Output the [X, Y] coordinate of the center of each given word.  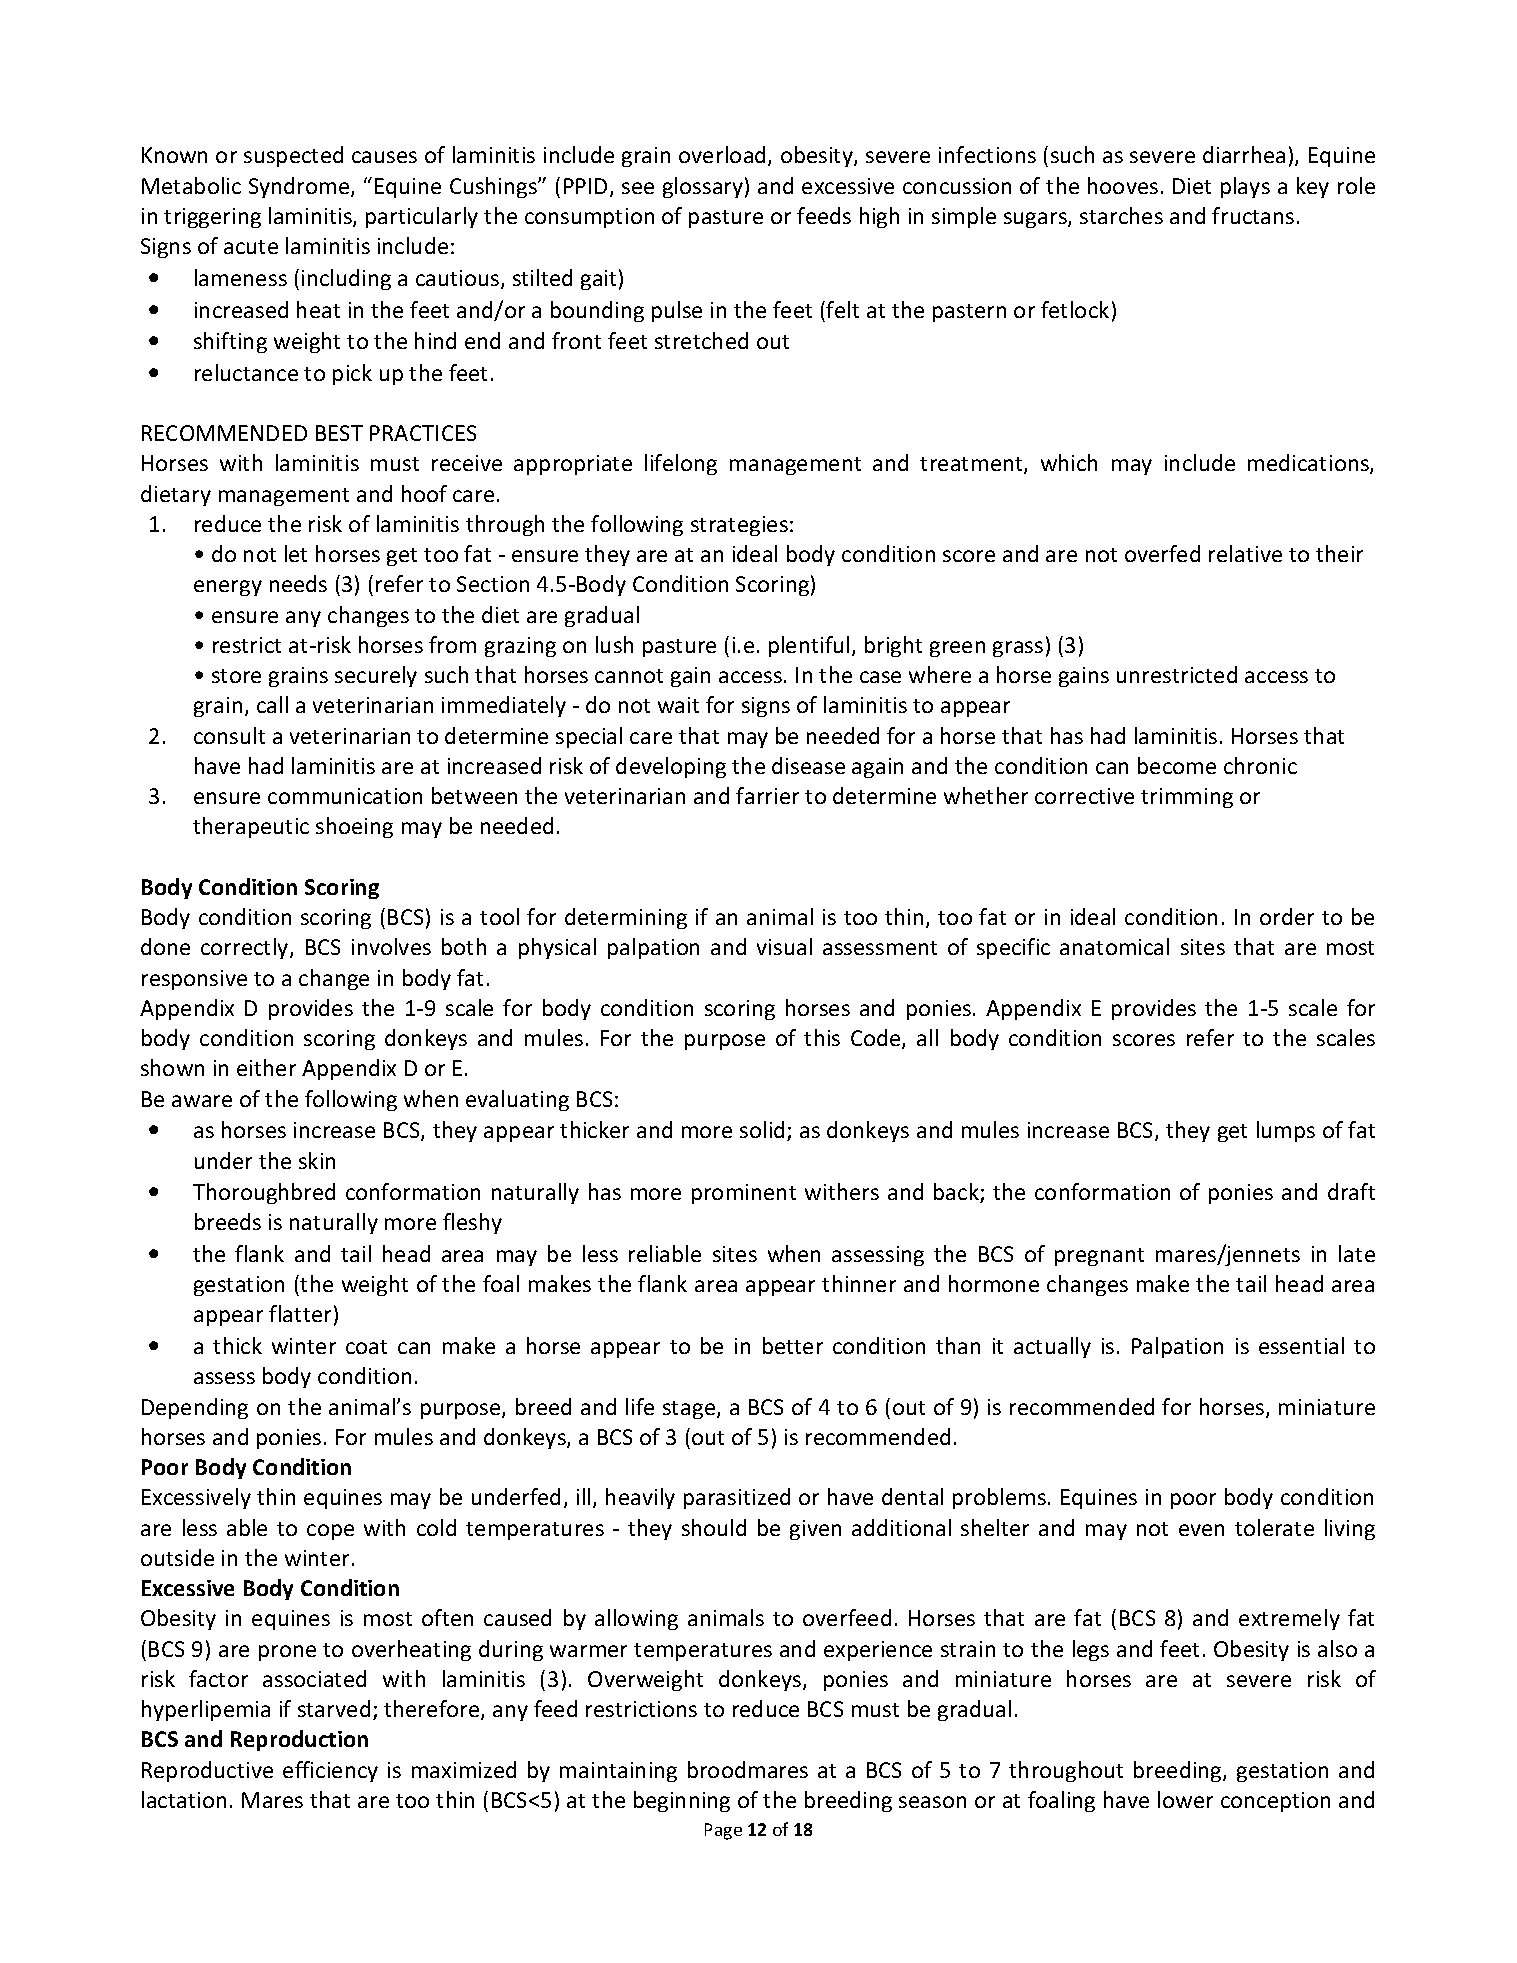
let [296, 553]
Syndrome [300, 187]
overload [724, 156]
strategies [739, 526]
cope [330, 1532]
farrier [767, 795]
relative [1245, 553]
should [714, 1527]
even [1201, 1530]
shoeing [354, 827]
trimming [1187, 798]
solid [762, 1129]
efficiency [330, 1771]
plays [1245, 187]
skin [317, 1160]
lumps [1286, 1131]
